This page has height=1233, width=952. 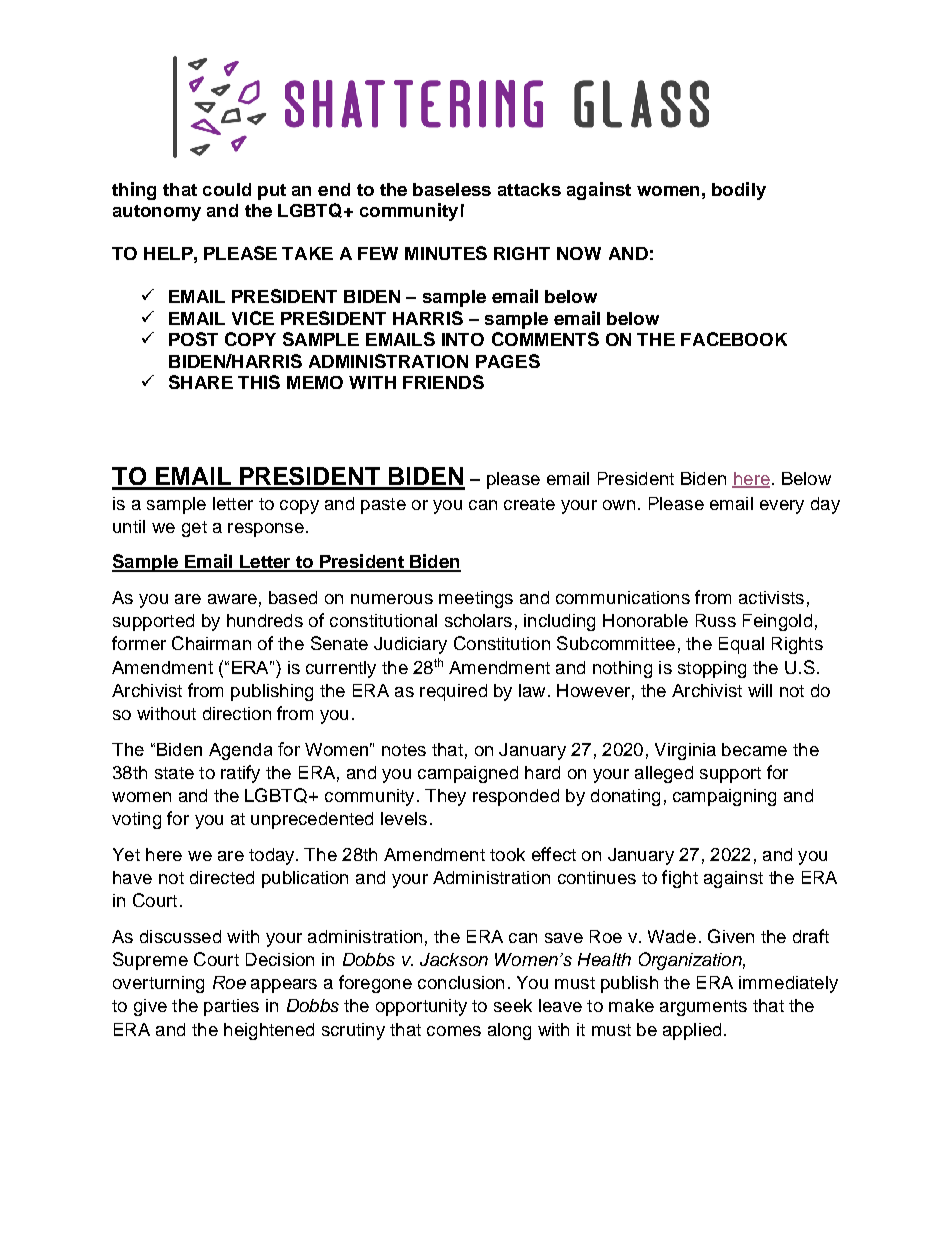 What do you see at coordinates (529, 504) in the page?
I see `create` at bounding box center [529, 504].
